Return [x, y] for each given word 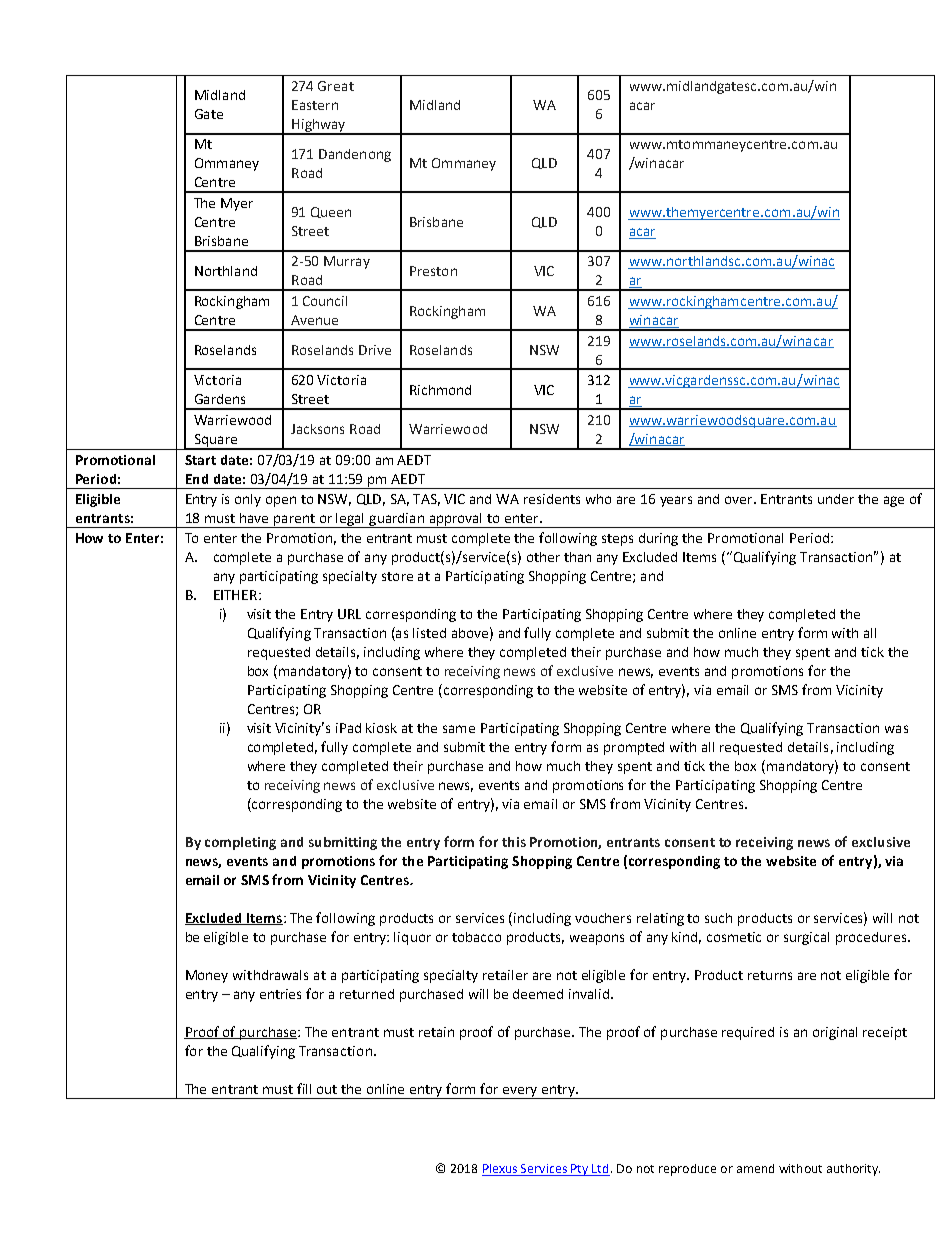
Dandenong [355, 155]
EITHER [235, 595]
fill [304, 1088]
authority [853, 1170]
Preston [433, 271]
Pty [580, 1170]
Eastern [315, 105]
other [543, 557]
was [896, 729]
